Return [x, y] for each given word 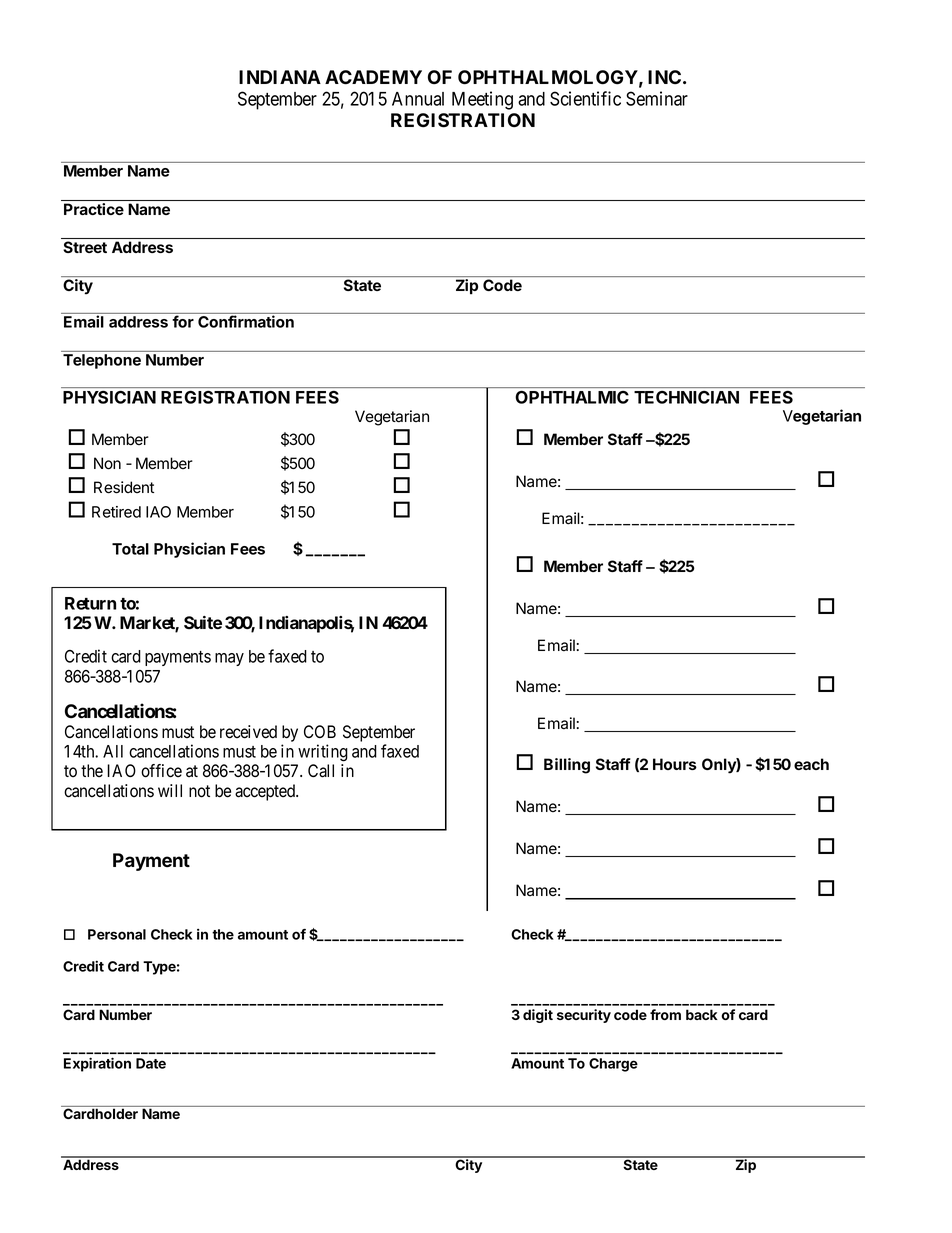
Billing [567, 766]
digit [538, 1016]
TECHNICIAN [686, 397]
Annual [418, 99]
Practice [94, 209]
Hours [675, 764]
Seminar [657, 98]
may [229, 659]
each [811, 764]
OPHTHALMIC [572, 397]
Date [151, 1063]
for [183, 321]
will [170, 790]
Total [130, 549]
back [702, 1014]
